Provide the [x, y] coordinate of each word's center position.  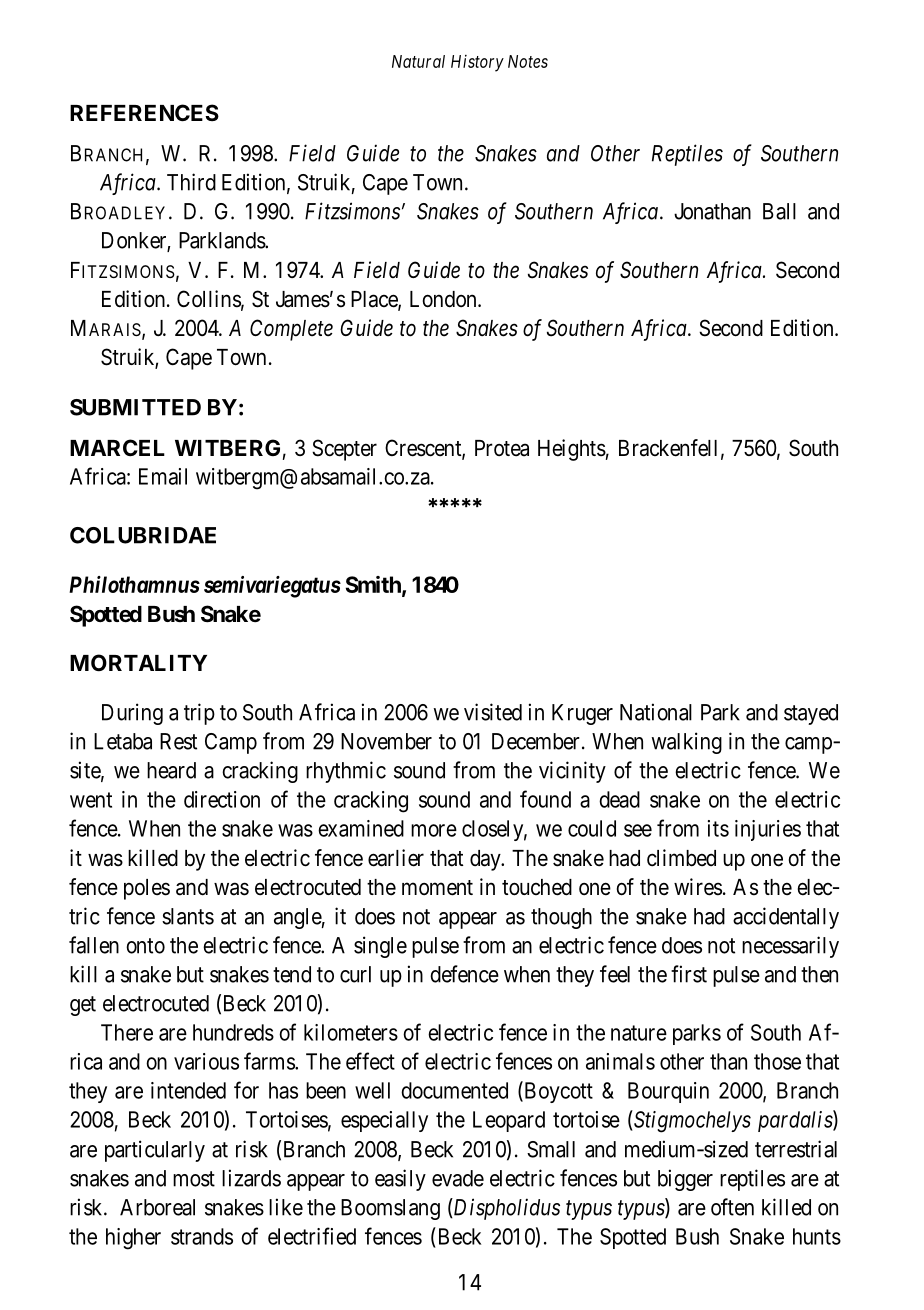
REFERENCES [144, 112]
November [386, 741]
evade [458, 1178]
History [477, 63]
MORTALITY [138, 662]
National [656, 712]
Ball [779, 211]
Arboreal [157, 1207]
